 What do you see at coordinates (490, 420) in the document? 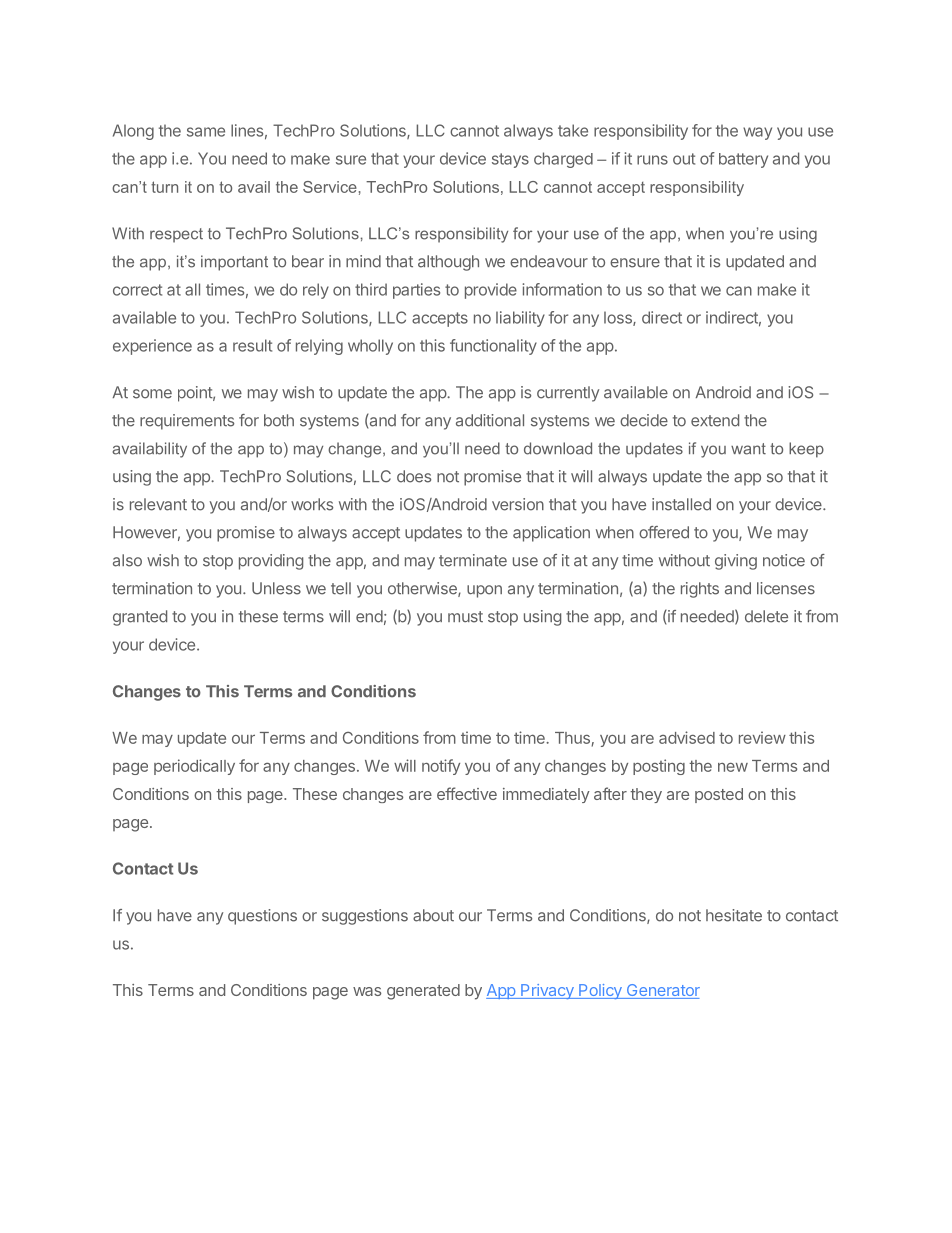
I see `additional` at bounding box center [490, 420].
